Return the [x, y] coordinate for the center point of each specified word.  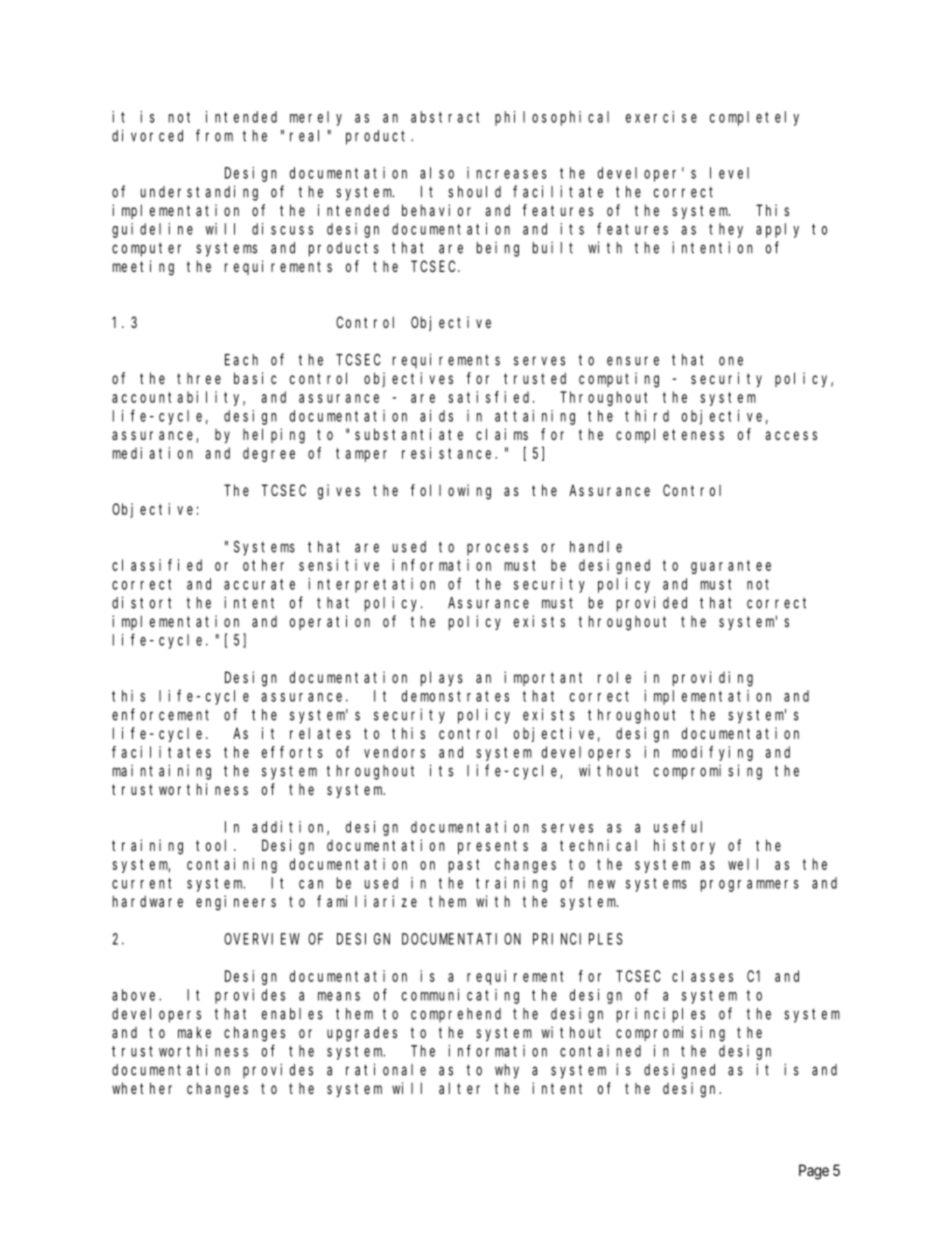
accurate [259, 584]
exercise [661, 117]
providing [713, 679]
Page [814, 1172]
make [194, 1032]
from [214, 135]
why [507, 1071]
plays [442, 678]
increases [507, 173]
